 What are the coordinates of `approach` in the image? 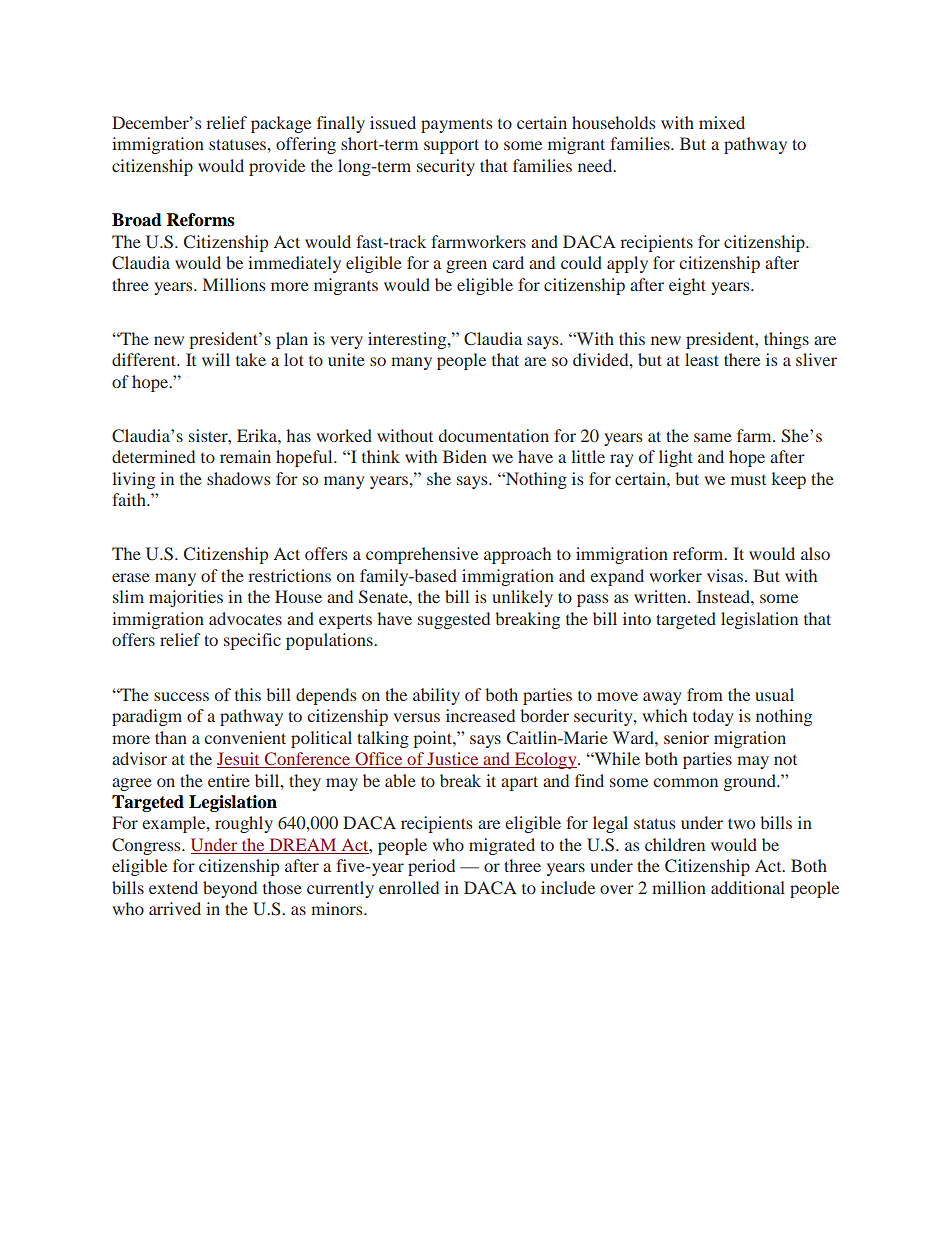 It's located at (517, 555).
